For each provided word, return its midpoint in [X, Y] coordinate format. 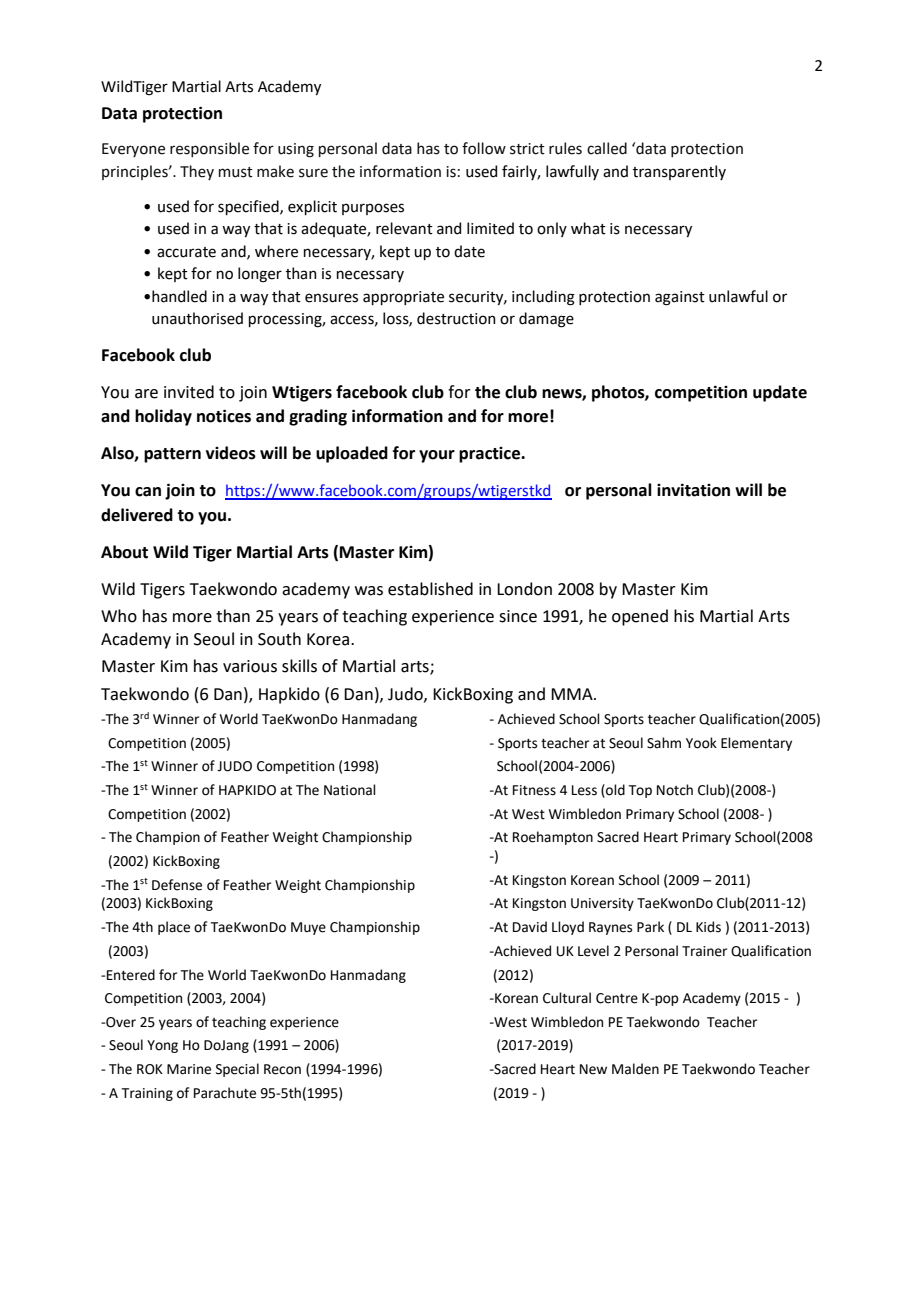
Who [119, 616]
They [197, 172]
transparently [679, 172]
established [430, 589]
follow [484, 148]
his [684, 616]
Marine [189, 1069]
